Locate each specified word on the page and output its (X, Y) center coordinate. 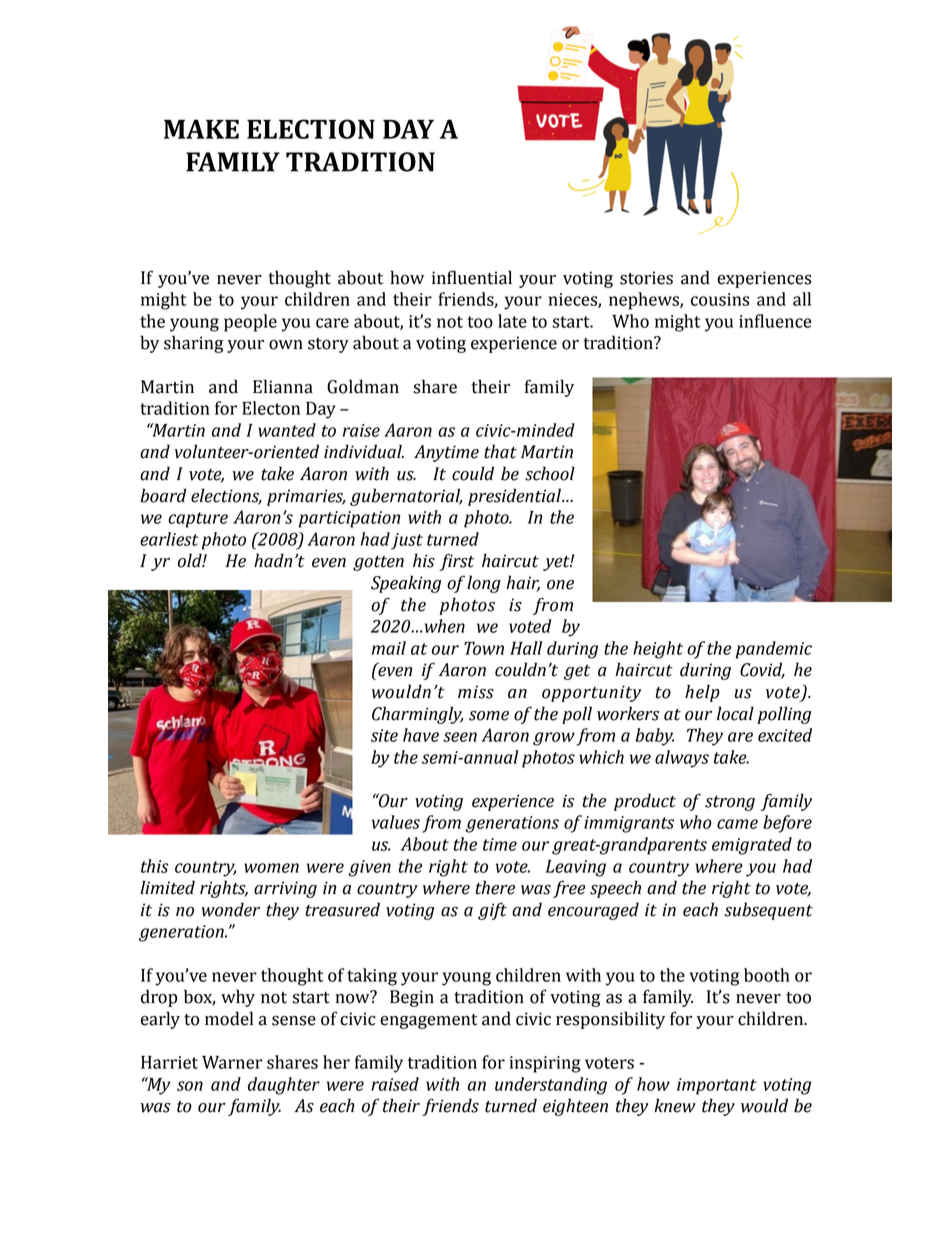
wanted (287, 430)
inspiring (545, 1064)
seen (460, 737)
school (550, 473)
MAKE (201, 129)
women (271, 868)
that (500, 451)
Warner (232, 1062)
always (682, 759)
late (512, 321)
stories (646, 278)
